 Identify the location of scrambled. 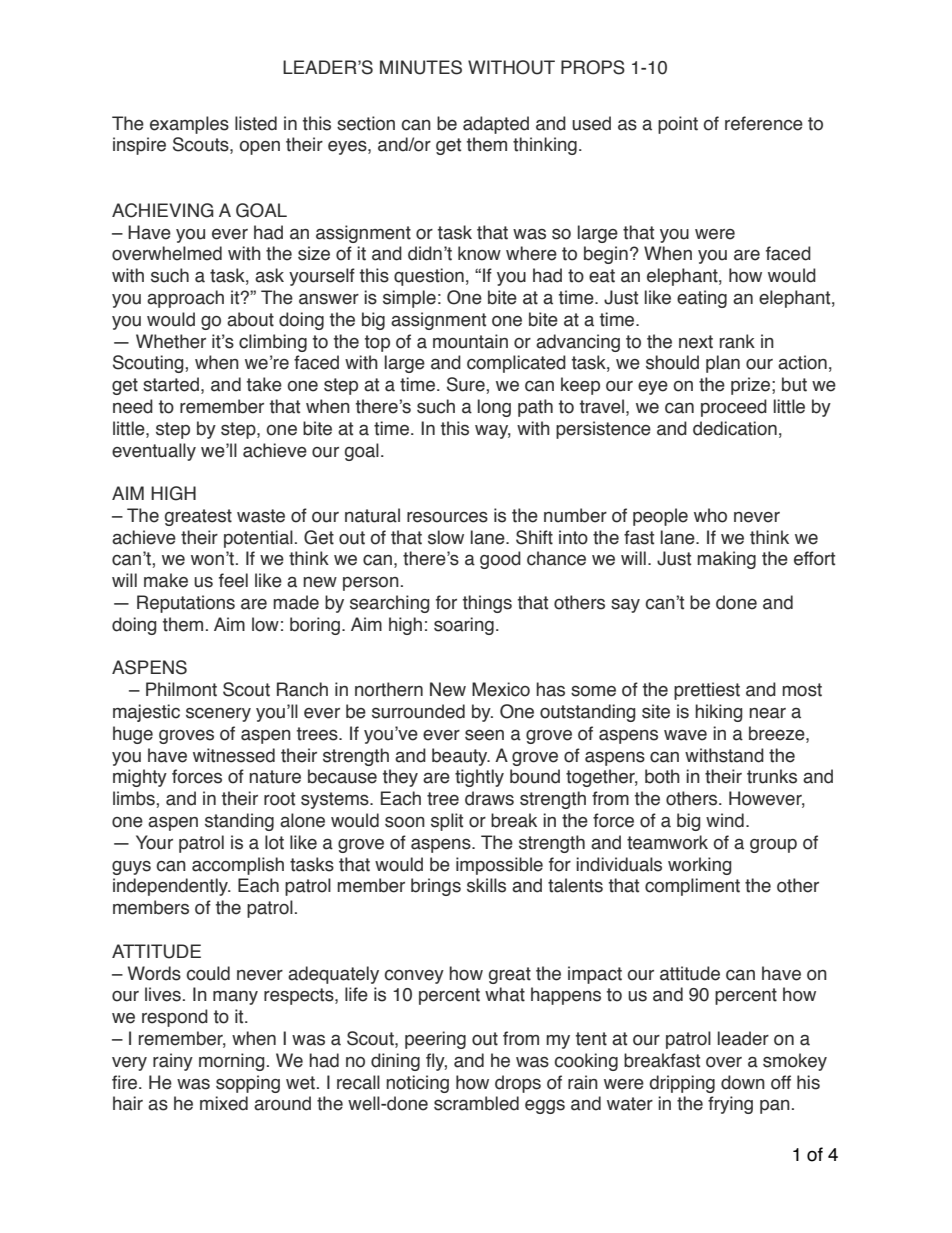
(476, 1103).
